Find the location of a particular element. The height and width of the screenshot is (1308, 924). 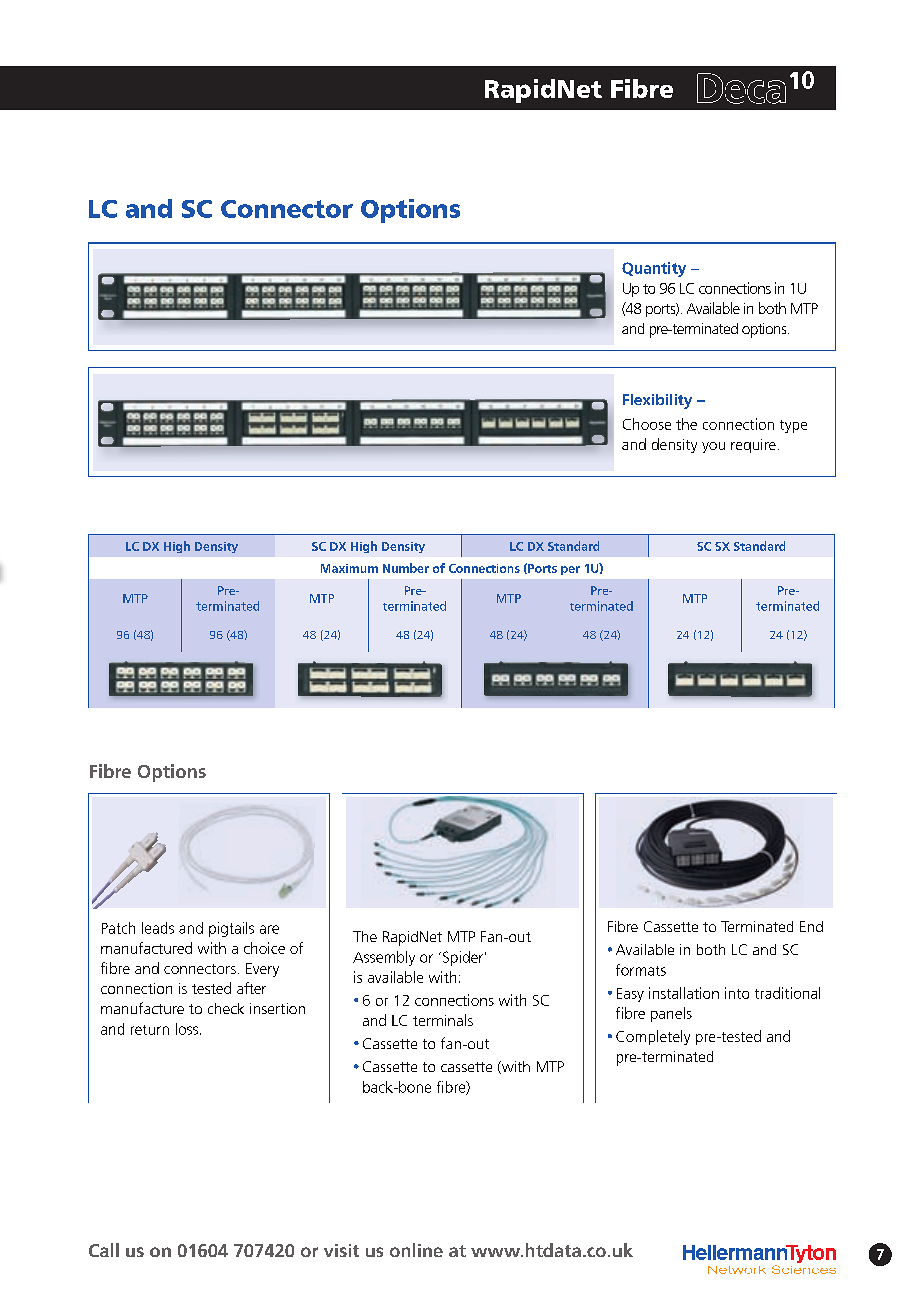

Quantity is located at coordinates (654, 269).
